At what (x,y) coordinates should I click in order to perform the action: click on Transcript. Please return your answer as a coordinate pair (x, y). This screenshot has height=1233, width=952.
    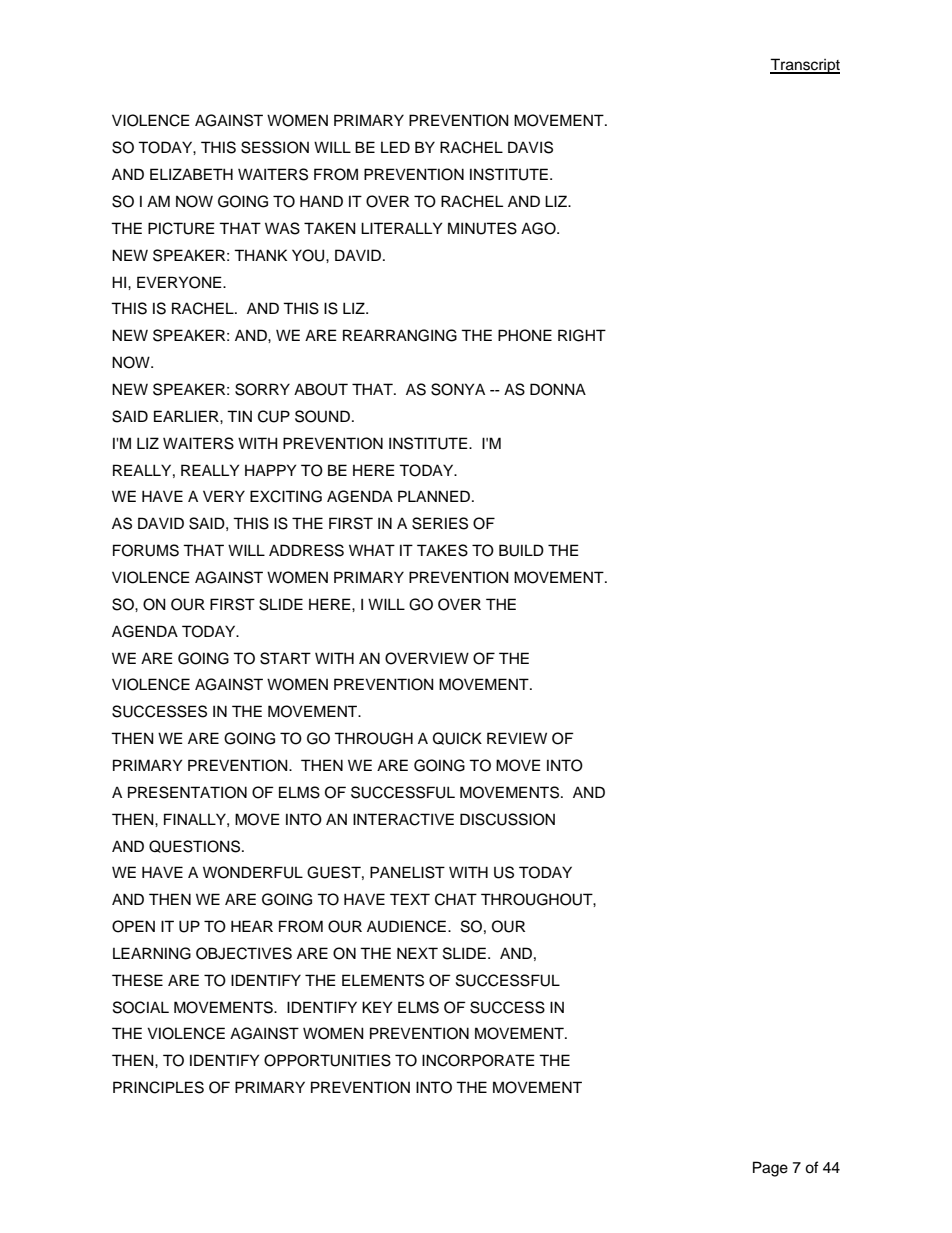
    Looking at the image, I should click on (805, 66).
